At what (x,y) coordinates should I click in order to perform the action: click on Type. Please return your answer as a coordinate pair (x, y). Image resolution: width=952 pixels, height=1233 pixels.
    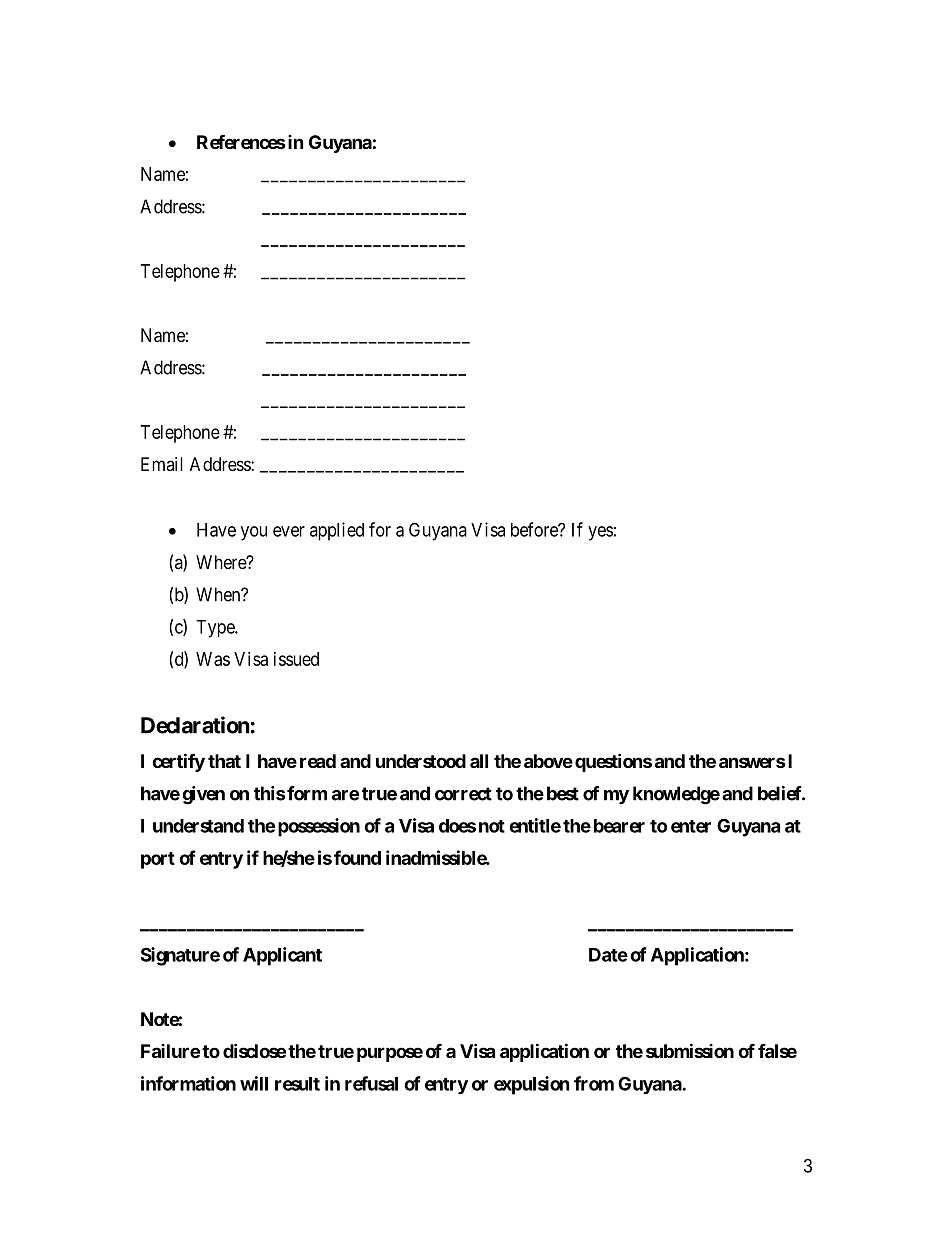
    Looking at the image, I should click on (216, 629).
